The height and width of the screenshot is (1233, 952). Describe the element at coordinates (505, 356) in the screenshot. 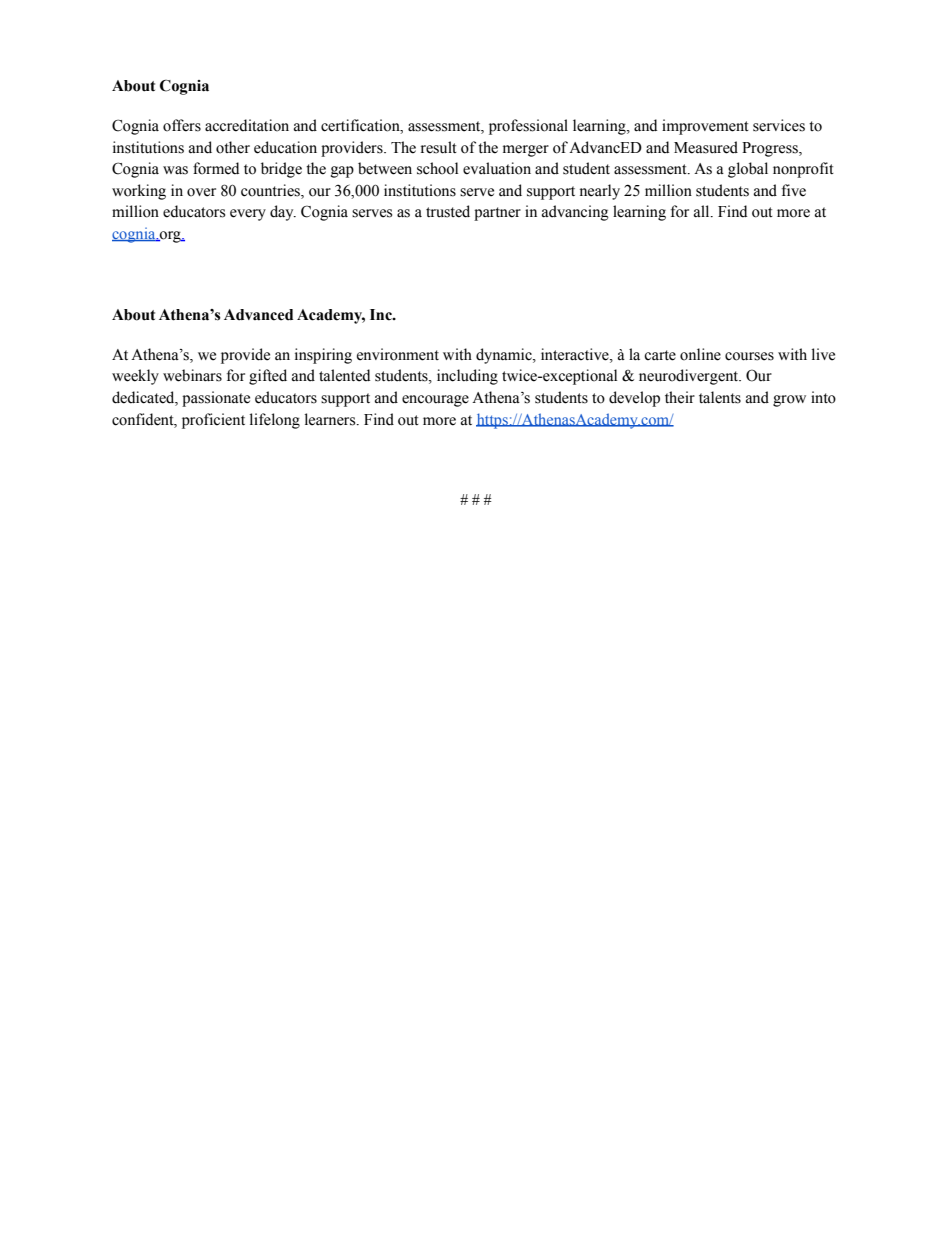

I see `dynamic` at that location.
